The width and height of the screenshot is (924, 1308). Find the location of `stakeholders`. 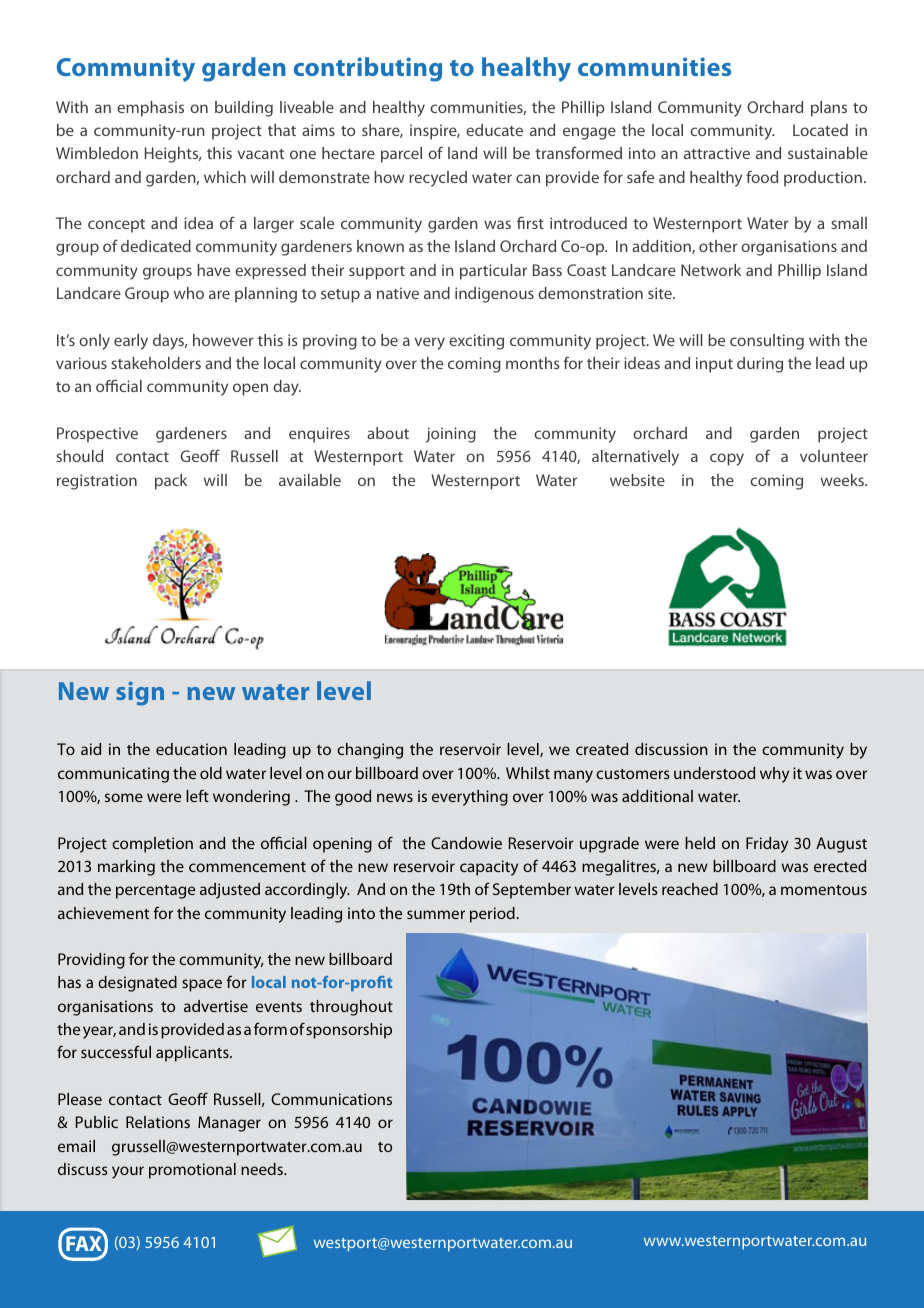

stakeholders is located at coordinates (156, 363).
